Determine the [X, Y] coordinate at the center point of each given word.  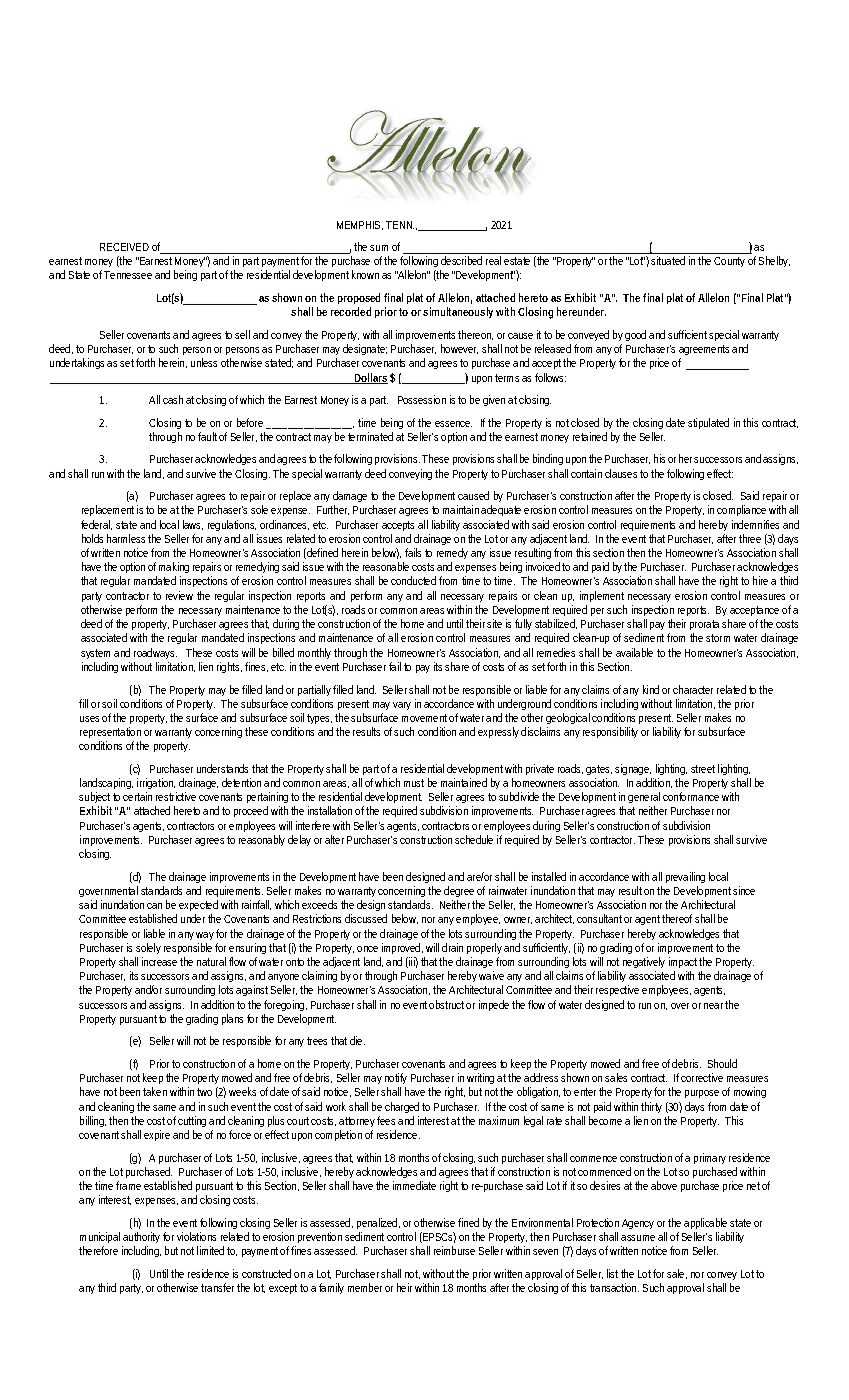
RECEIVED [124, 247]
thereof [679, 918]
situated [668, 260]
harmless [128, 538]
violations [196, 1236]
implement [602, 596]
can [154, 906]
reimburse [454, 1250]
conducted [413, 580]
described [461, 260]
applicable [707, 1225]
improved [402, 948]
